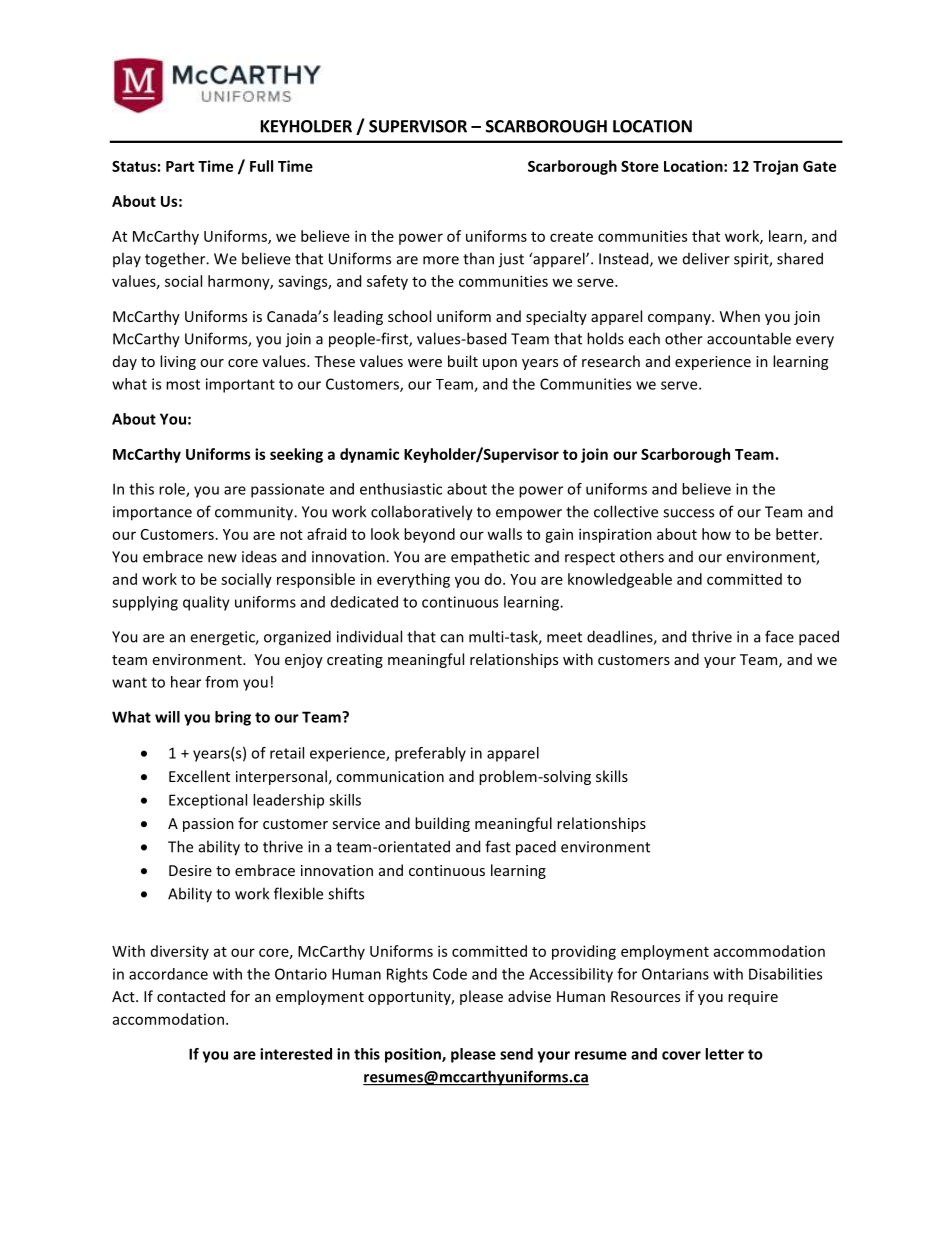  I want to click on Trojan, so click(775, 167).
